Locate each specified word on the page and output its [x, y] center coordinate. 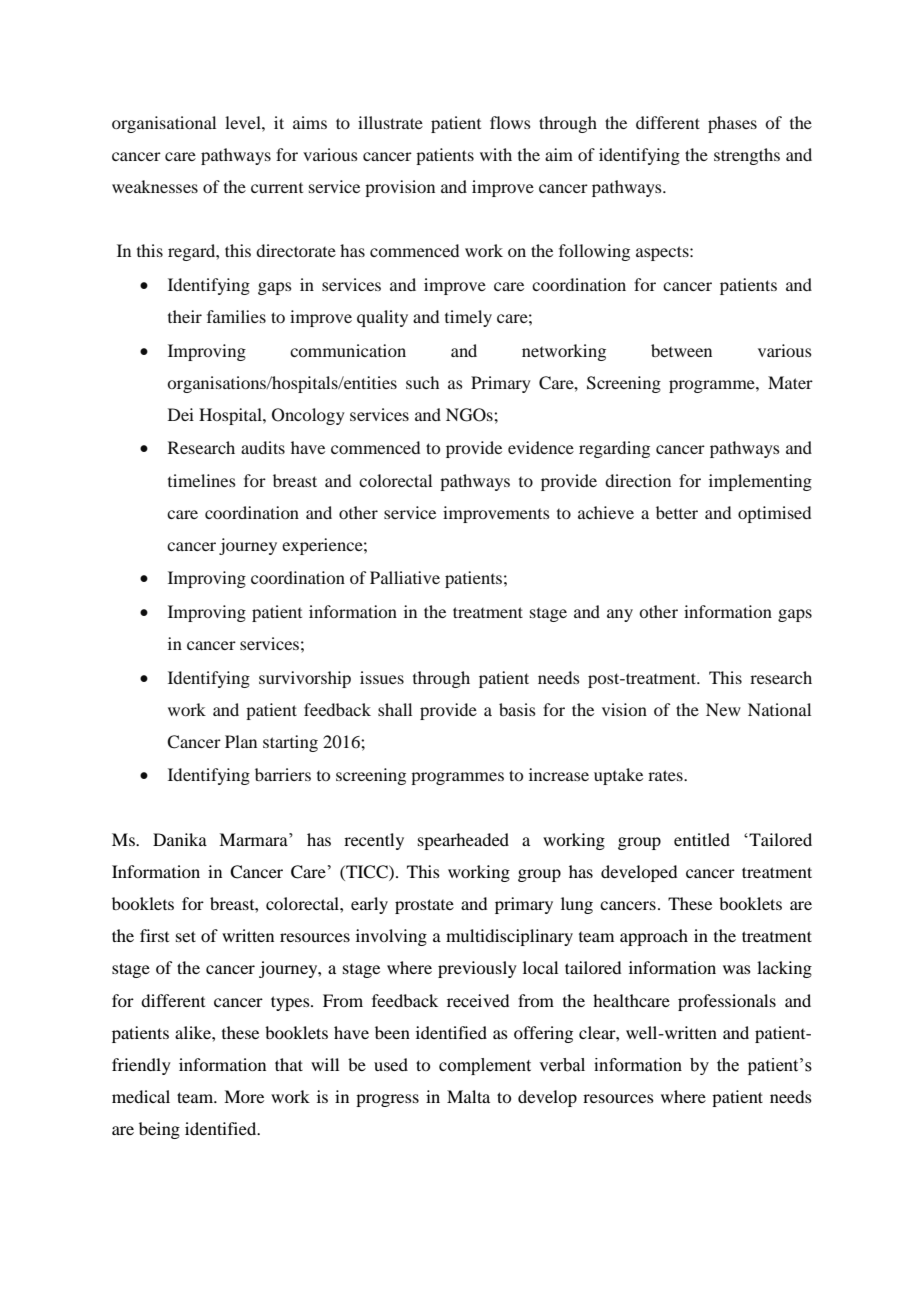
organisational [164, 124]
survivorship [305, 679]
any [620, 615]
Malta [468, 1096]
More [244, 1096]
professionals [727, 1002]
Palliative [405, 577]
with [496, 154]
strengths [747, 156]
